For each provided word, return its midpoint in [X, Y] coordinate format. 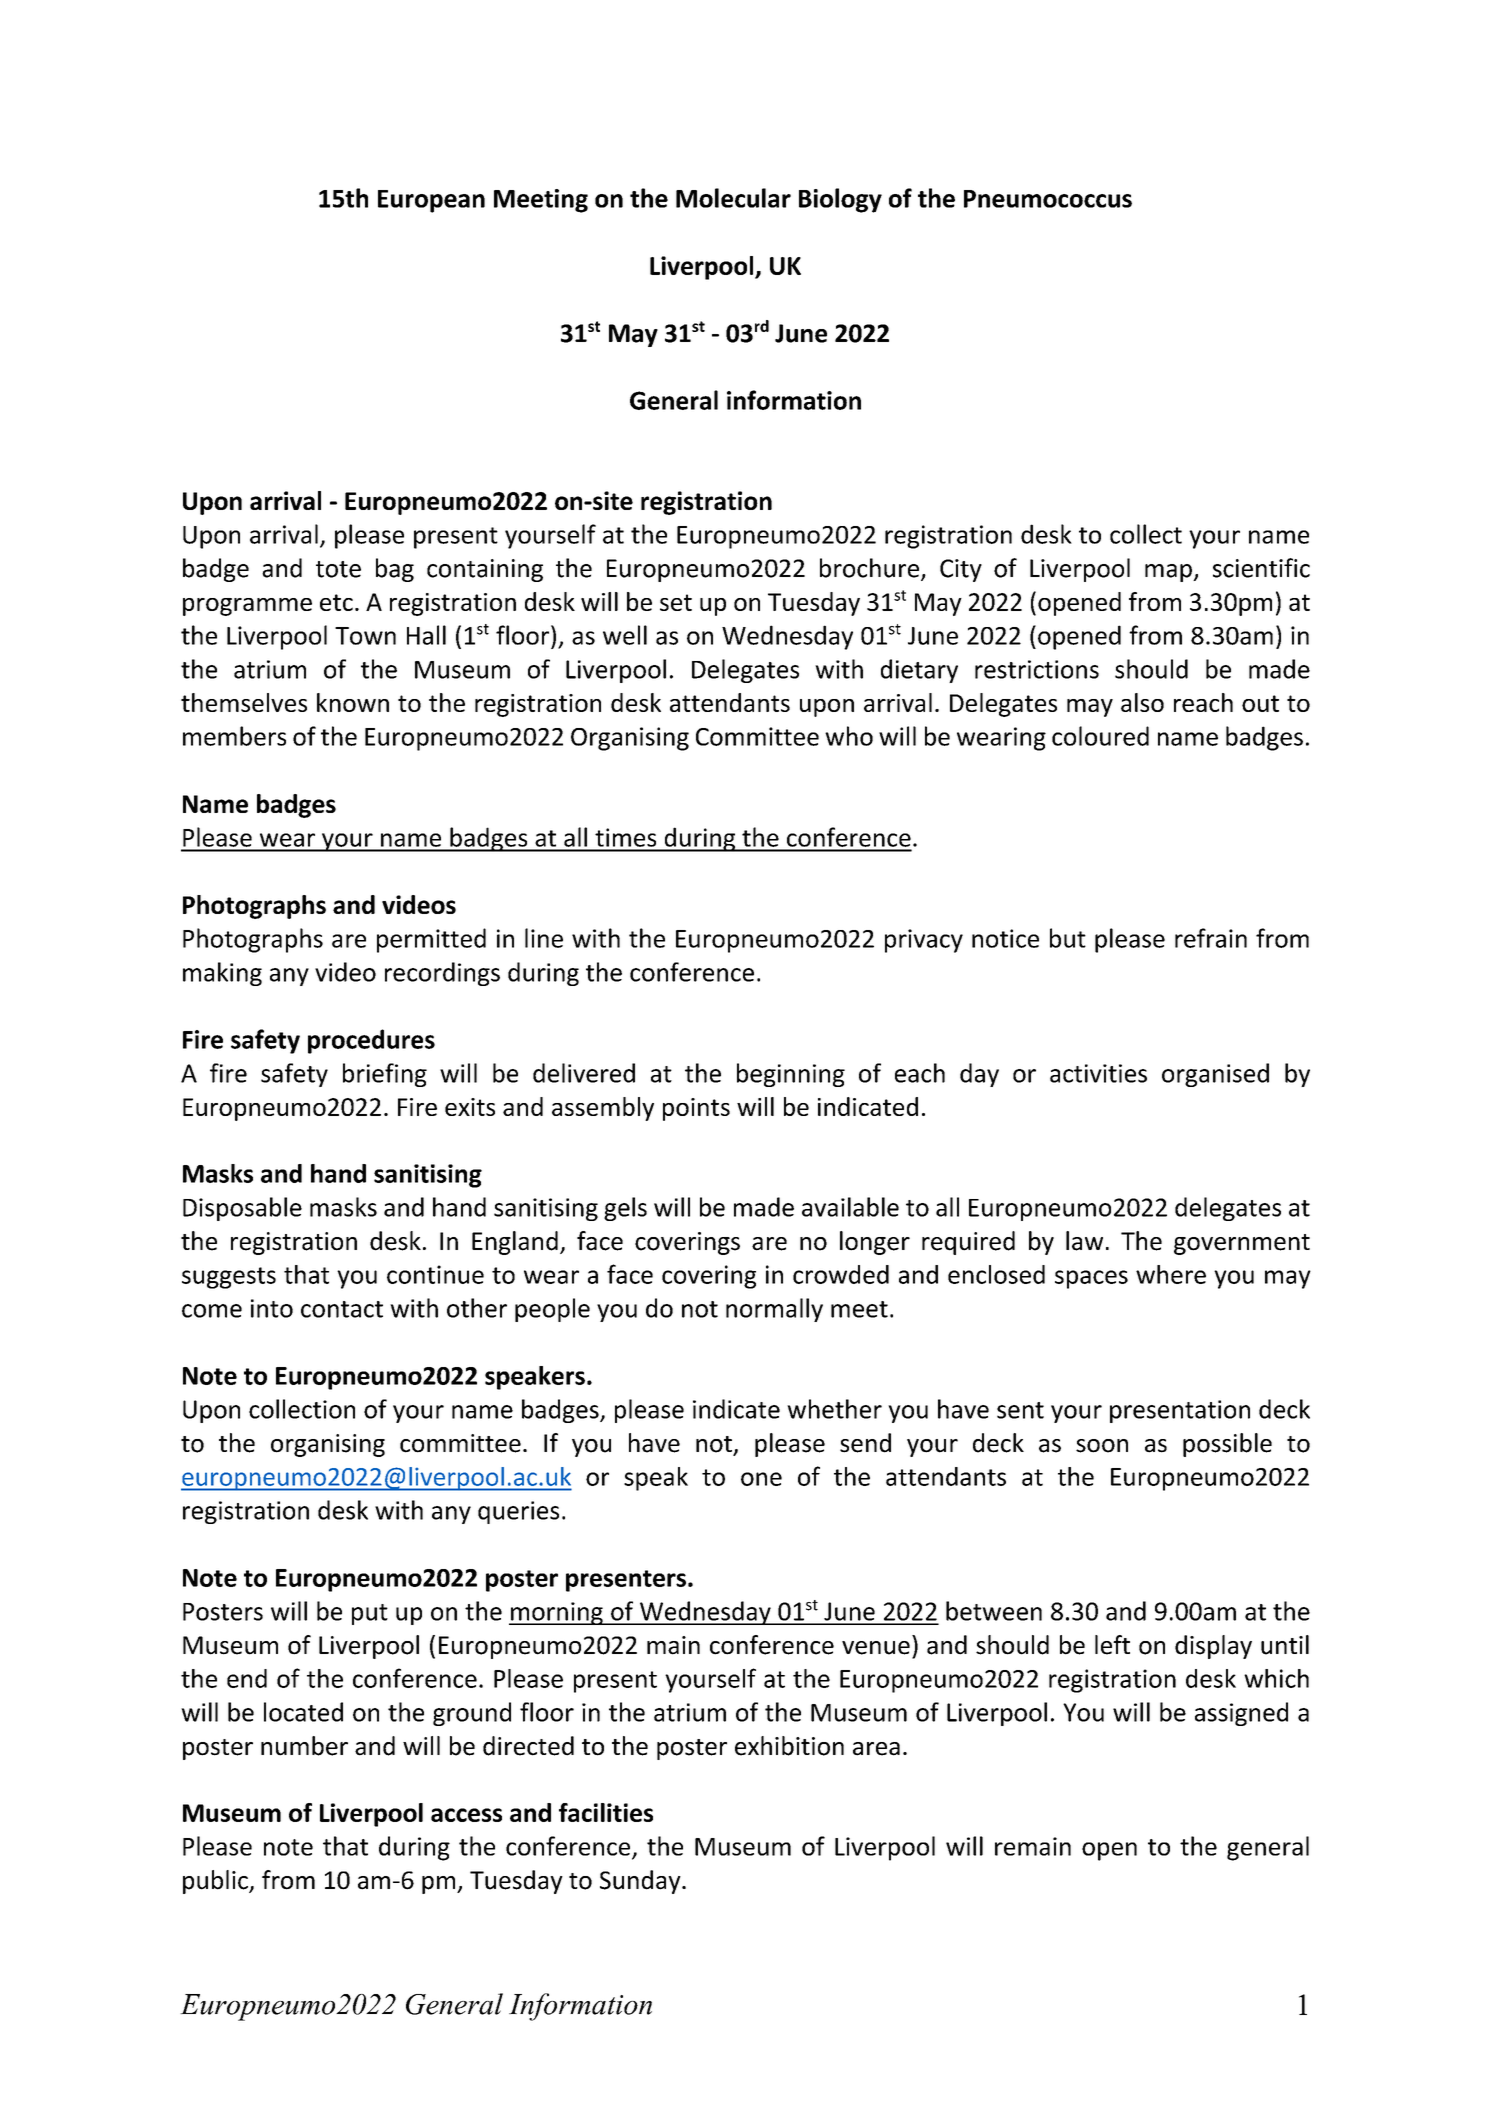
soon [1102, 1446]
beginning [791, 1075]
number [304, 1746]
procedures [371, 1041]
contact [342, 1309]
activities [1098, 1073]
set [676, 602]
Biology [840, 200]
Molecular [733, 198]
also [1142, 702]
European [431, 201]
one [761, 1479]
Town [365, 636]
